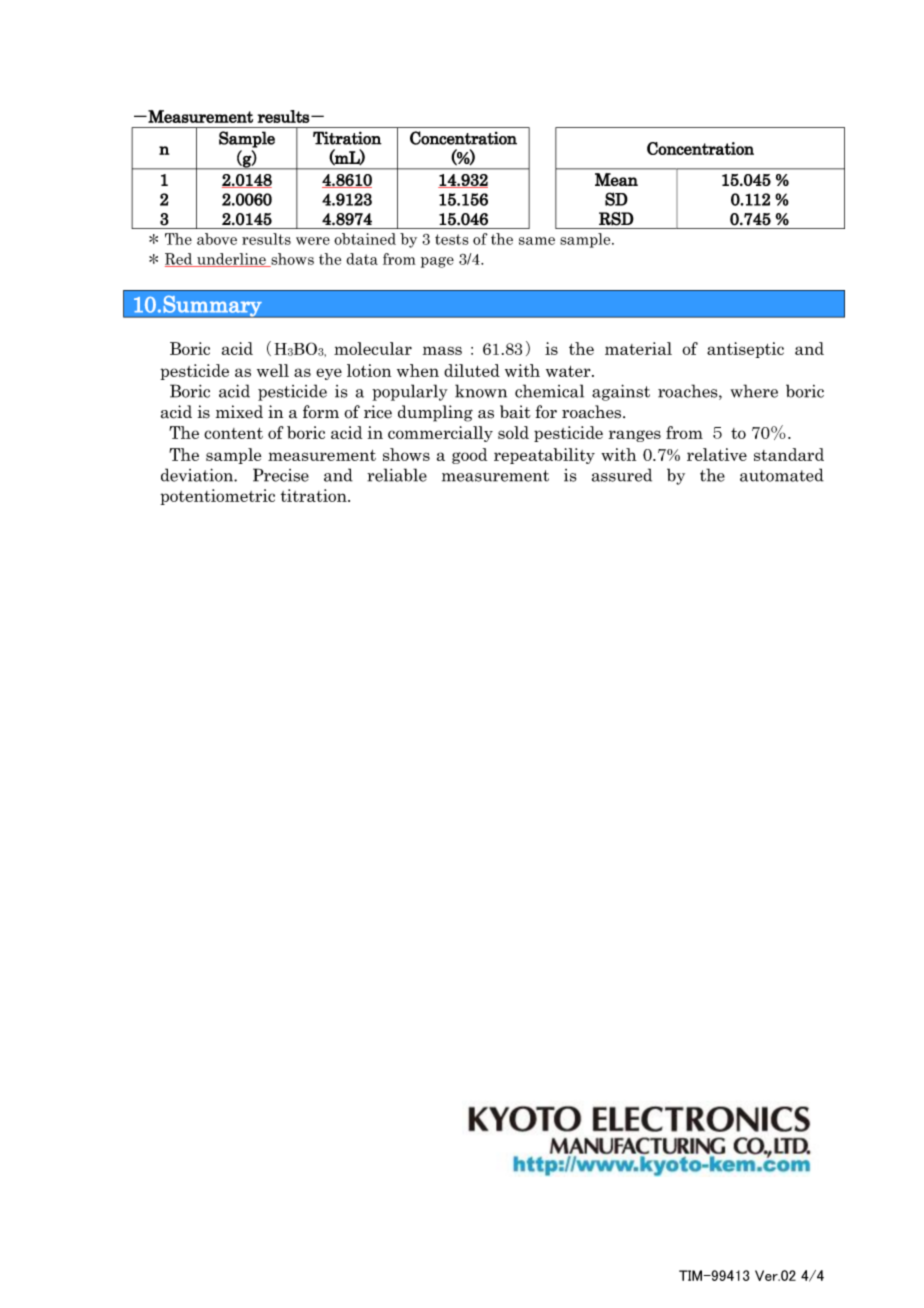 This screenshot has height=1308, width=924. What do you see at coordinates (321, 412) in the screenshot?
I see `form` at bounding box center [321, 412].
